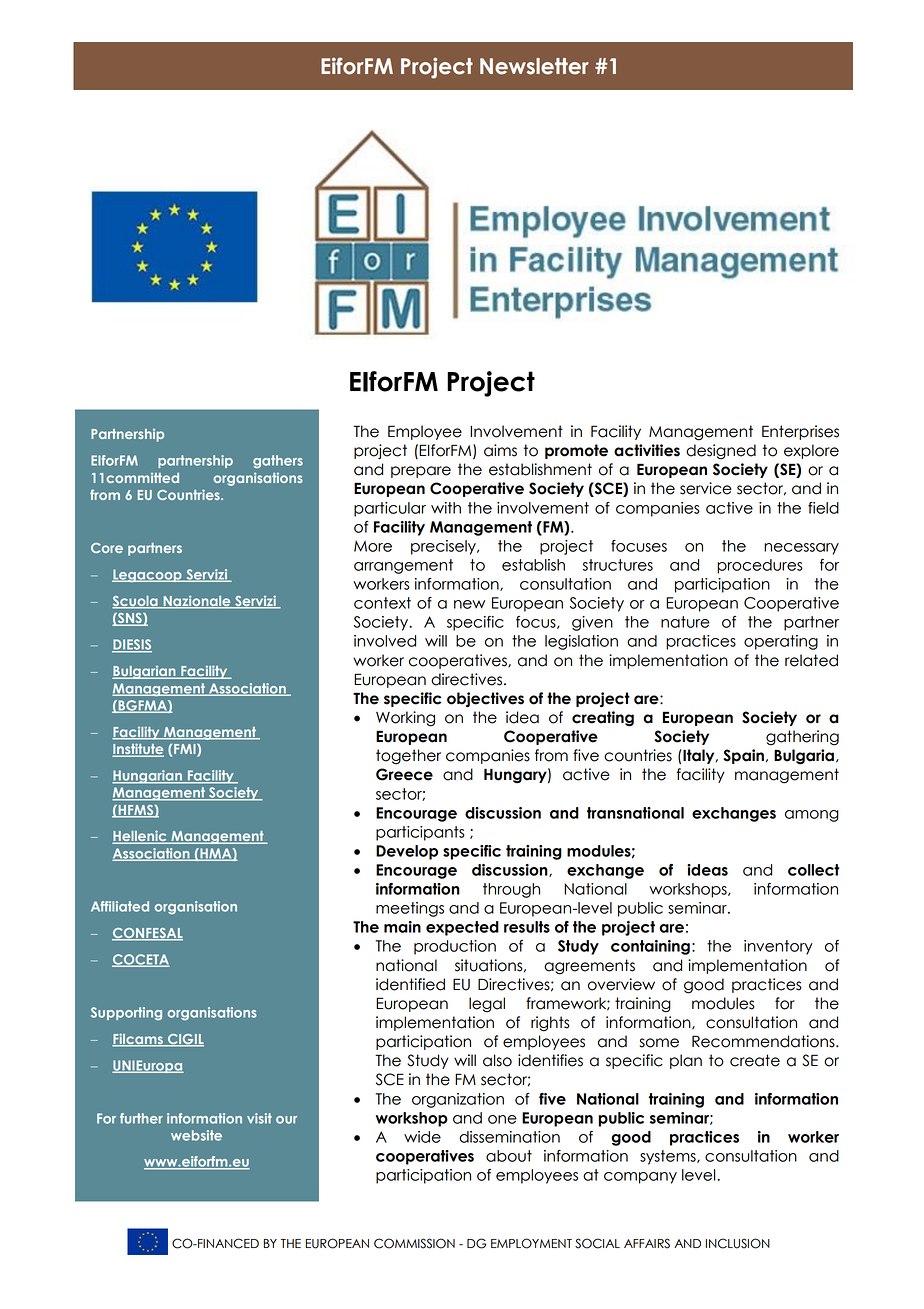 This screenshot has width=924, height=1309. What do you see at coordinates (738, 1243) in the screenshot?
I see `INCLUSION` at bounding box center [738, 1243].
